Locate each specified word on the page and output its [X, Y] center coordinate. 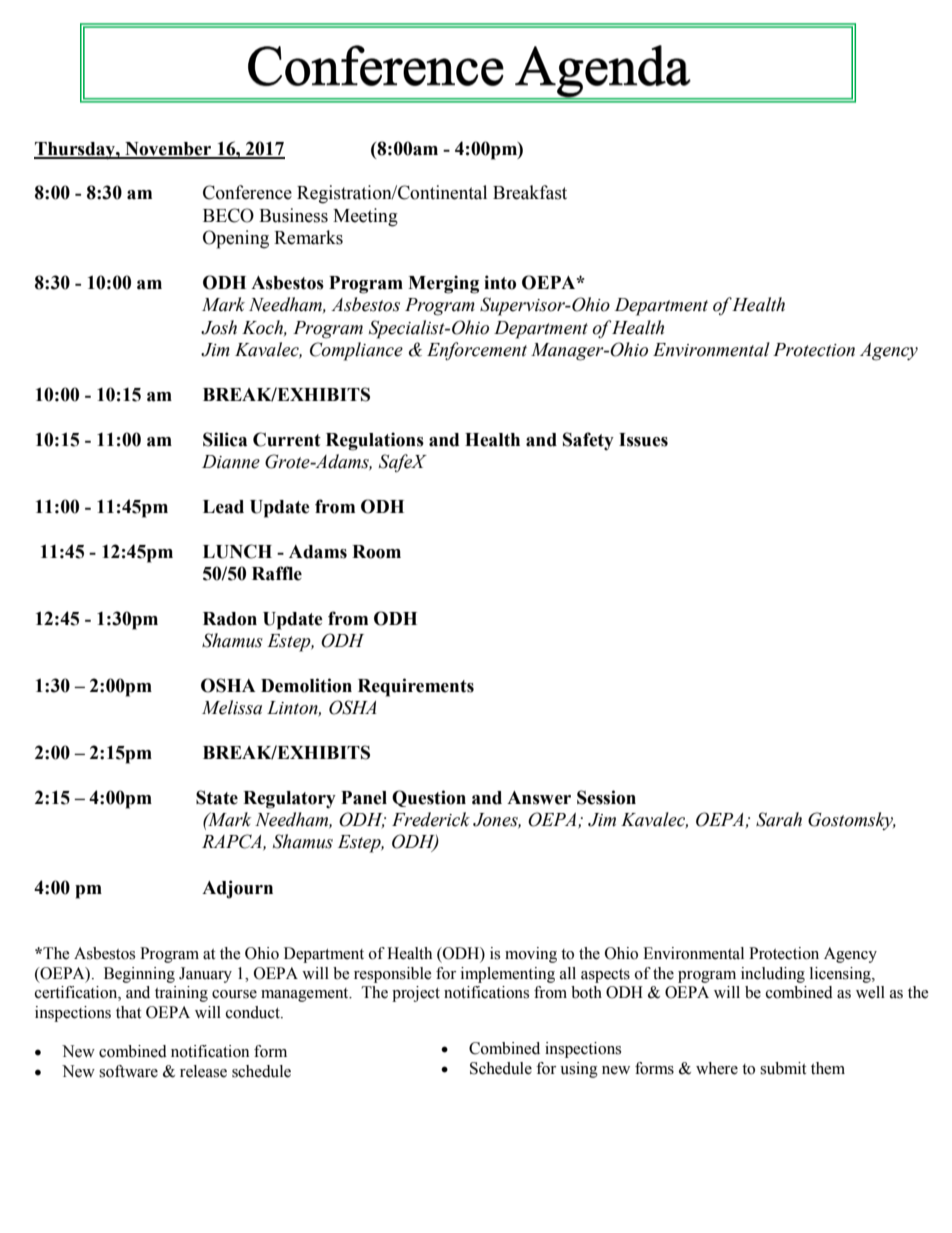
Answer [539, 798]
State [217, 797]
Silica [225, 439]
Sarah [779, 819]
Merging [443, 284]
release [203, 1071]
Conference [247, 192]
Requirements [416, 687]
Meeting [365, 217]
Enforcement [477, 351]
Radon [230, 619]
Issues [643, 440]
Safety [588, 441]
